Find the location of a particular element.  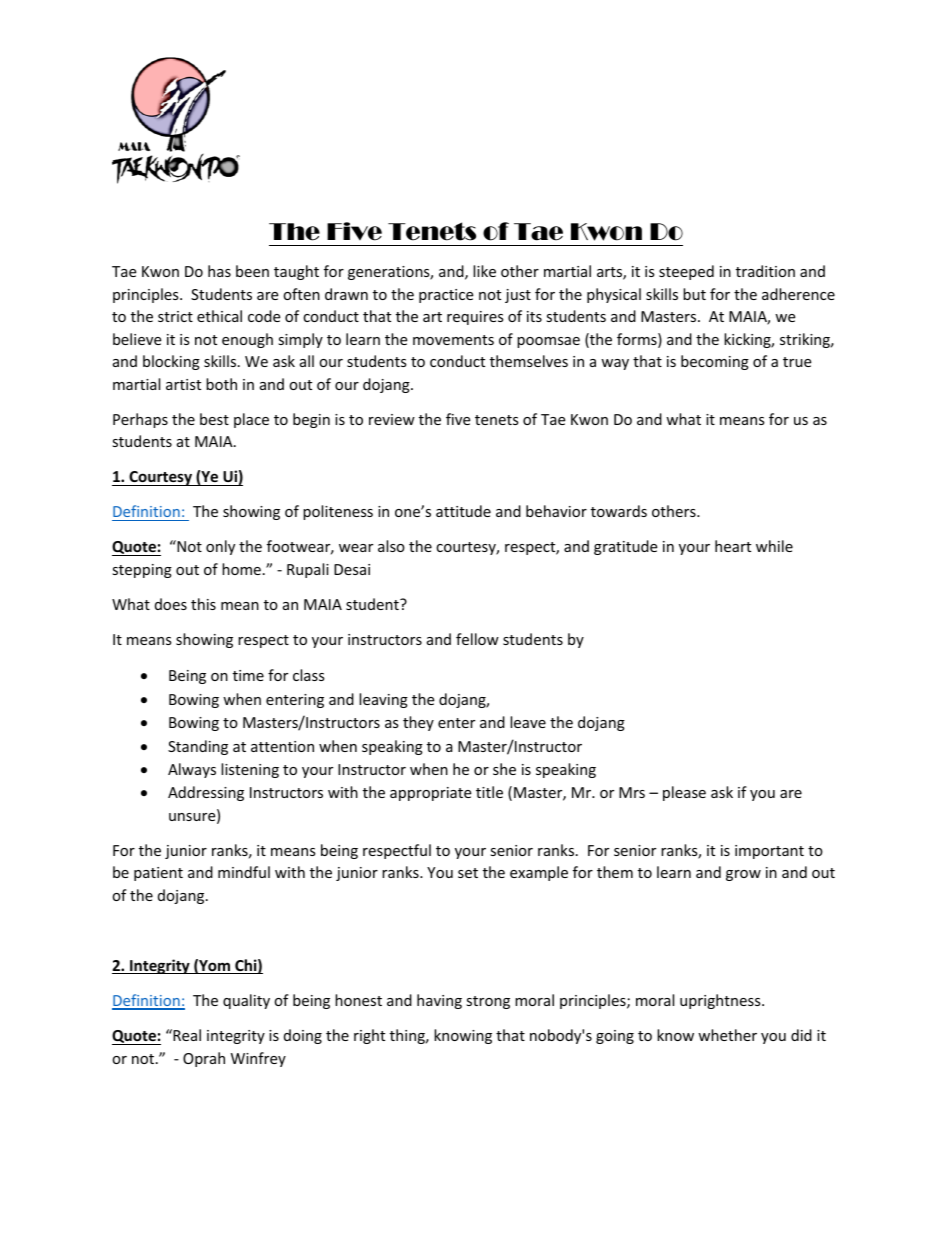

whether is located at coordinates (727, 1035).
